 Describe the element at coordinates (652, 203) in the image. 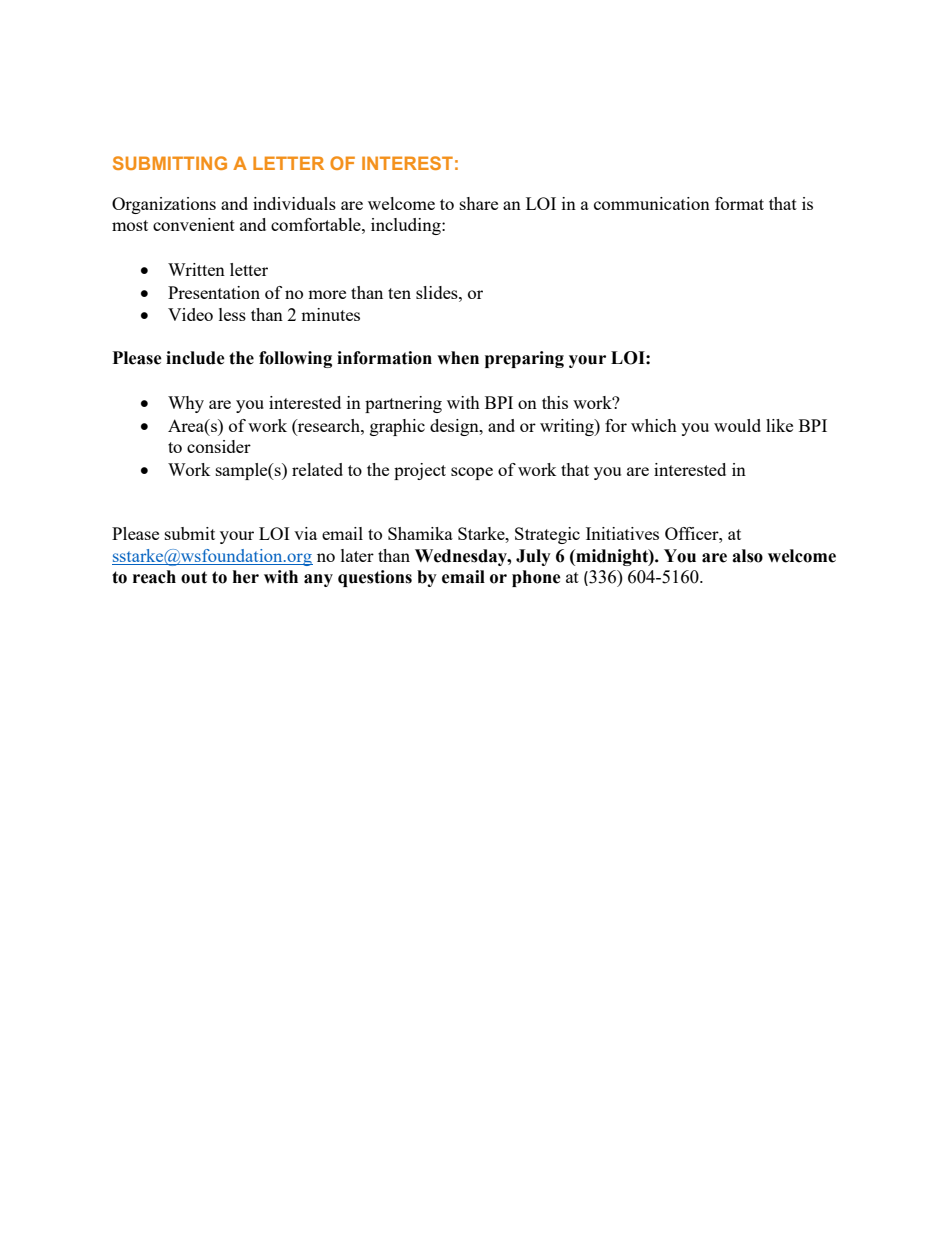

I see `communication` at that location.
